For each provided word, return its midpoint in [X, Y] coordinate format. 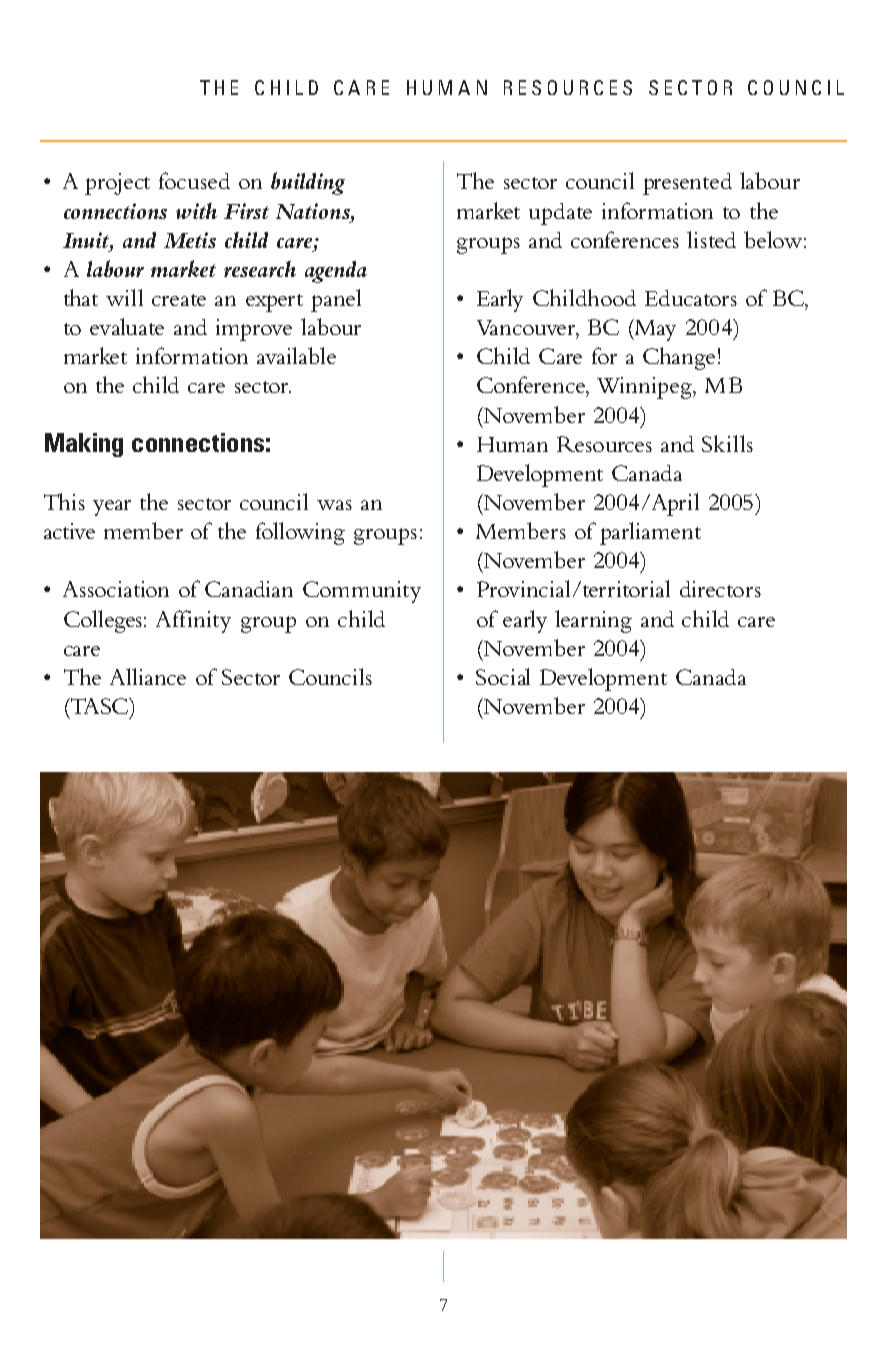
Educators [691, 298]
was [334, 505]
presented [687, 184]
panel [336, 300]
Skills [727, 443]
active [69, 531]
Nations [314, 211]
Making [84, 445]
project [117, 184]
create [179, 300]
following [300, 533]
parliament [650, 533]
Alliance [148, 676]
